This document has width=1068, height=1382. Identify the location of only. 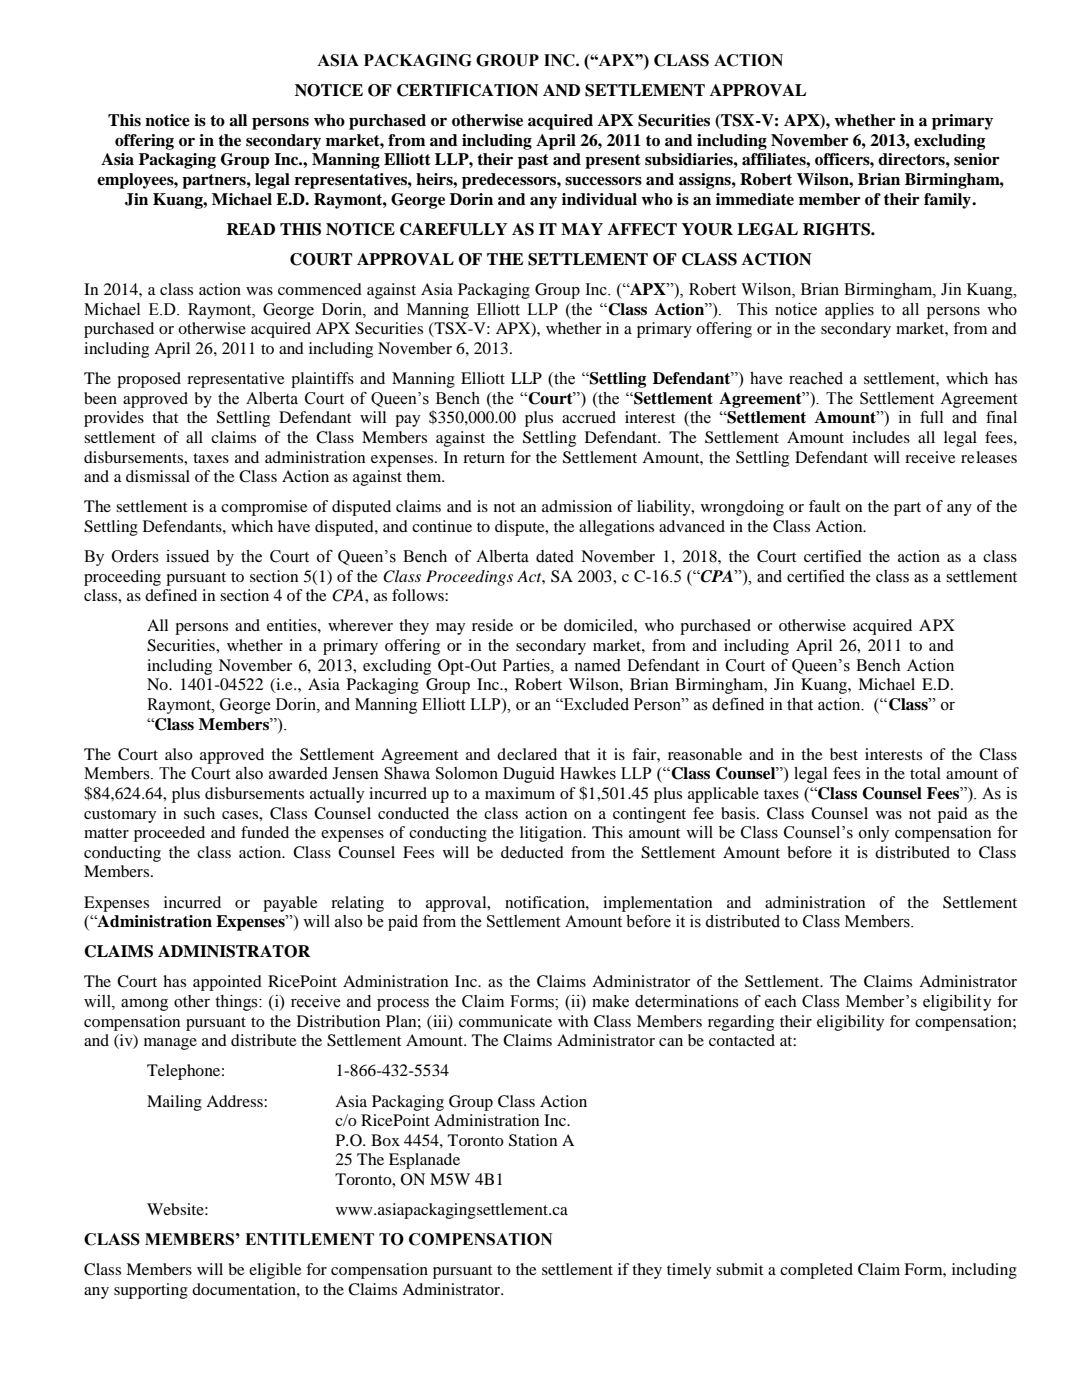
(874, 834).
